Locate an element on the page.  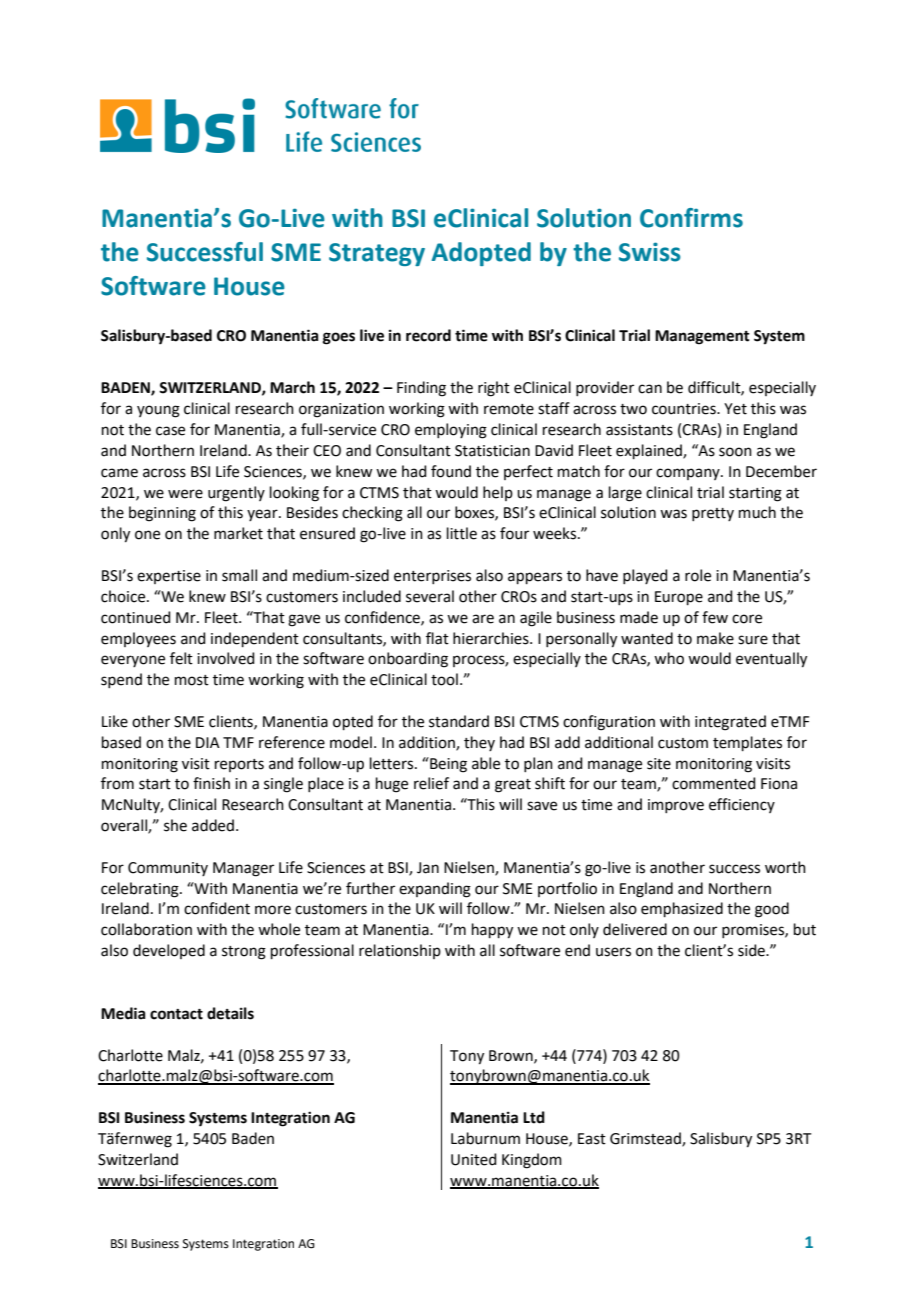
record is located at coordinates (428, 335).
